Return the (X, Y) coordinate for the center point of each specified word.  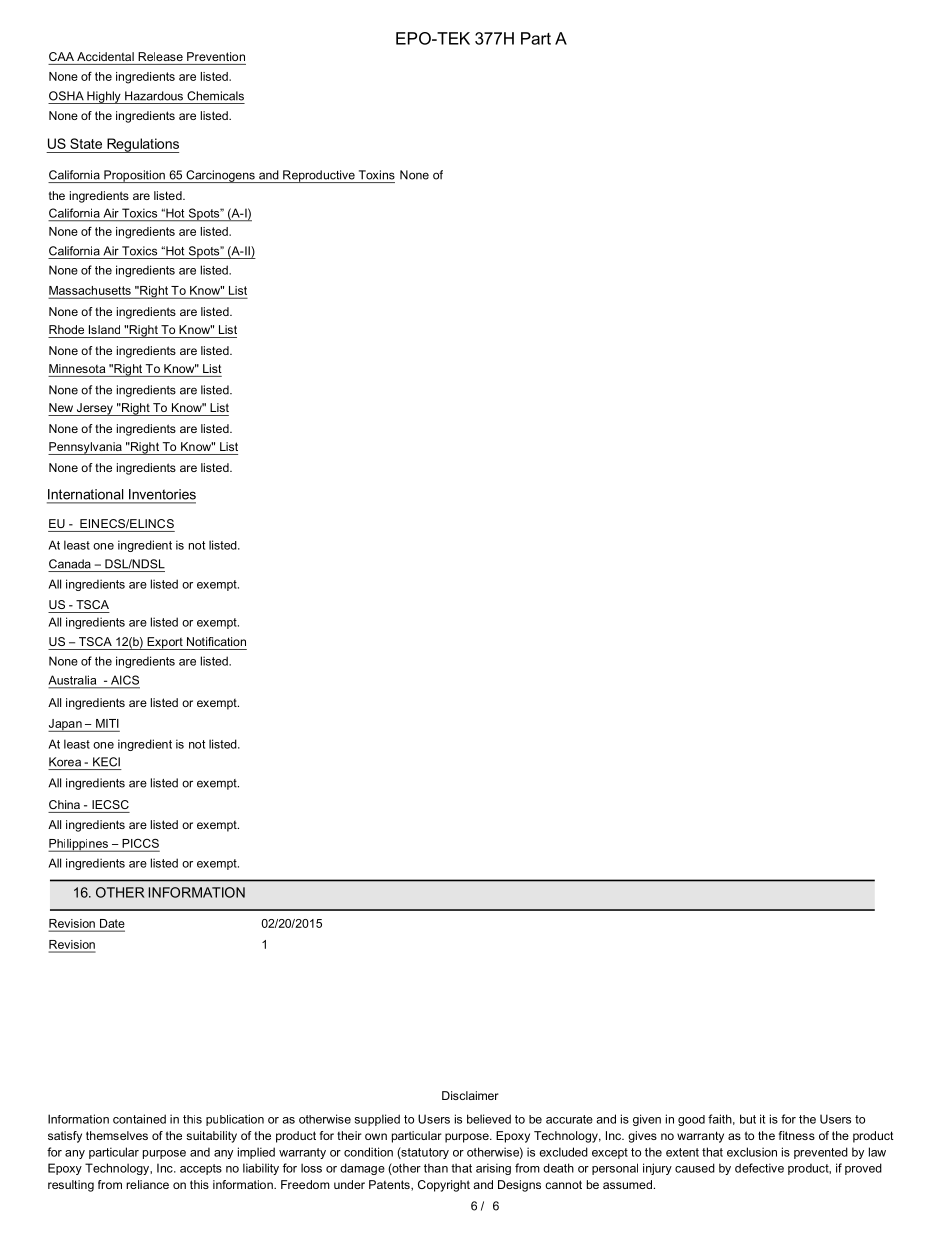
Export (165, 643)
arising (493, 1169)
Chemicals (215, 96)
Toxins (377, 175)
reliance (147, 1184)
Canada (70, 564)
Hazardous (154, 96)
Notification (216, 641)
